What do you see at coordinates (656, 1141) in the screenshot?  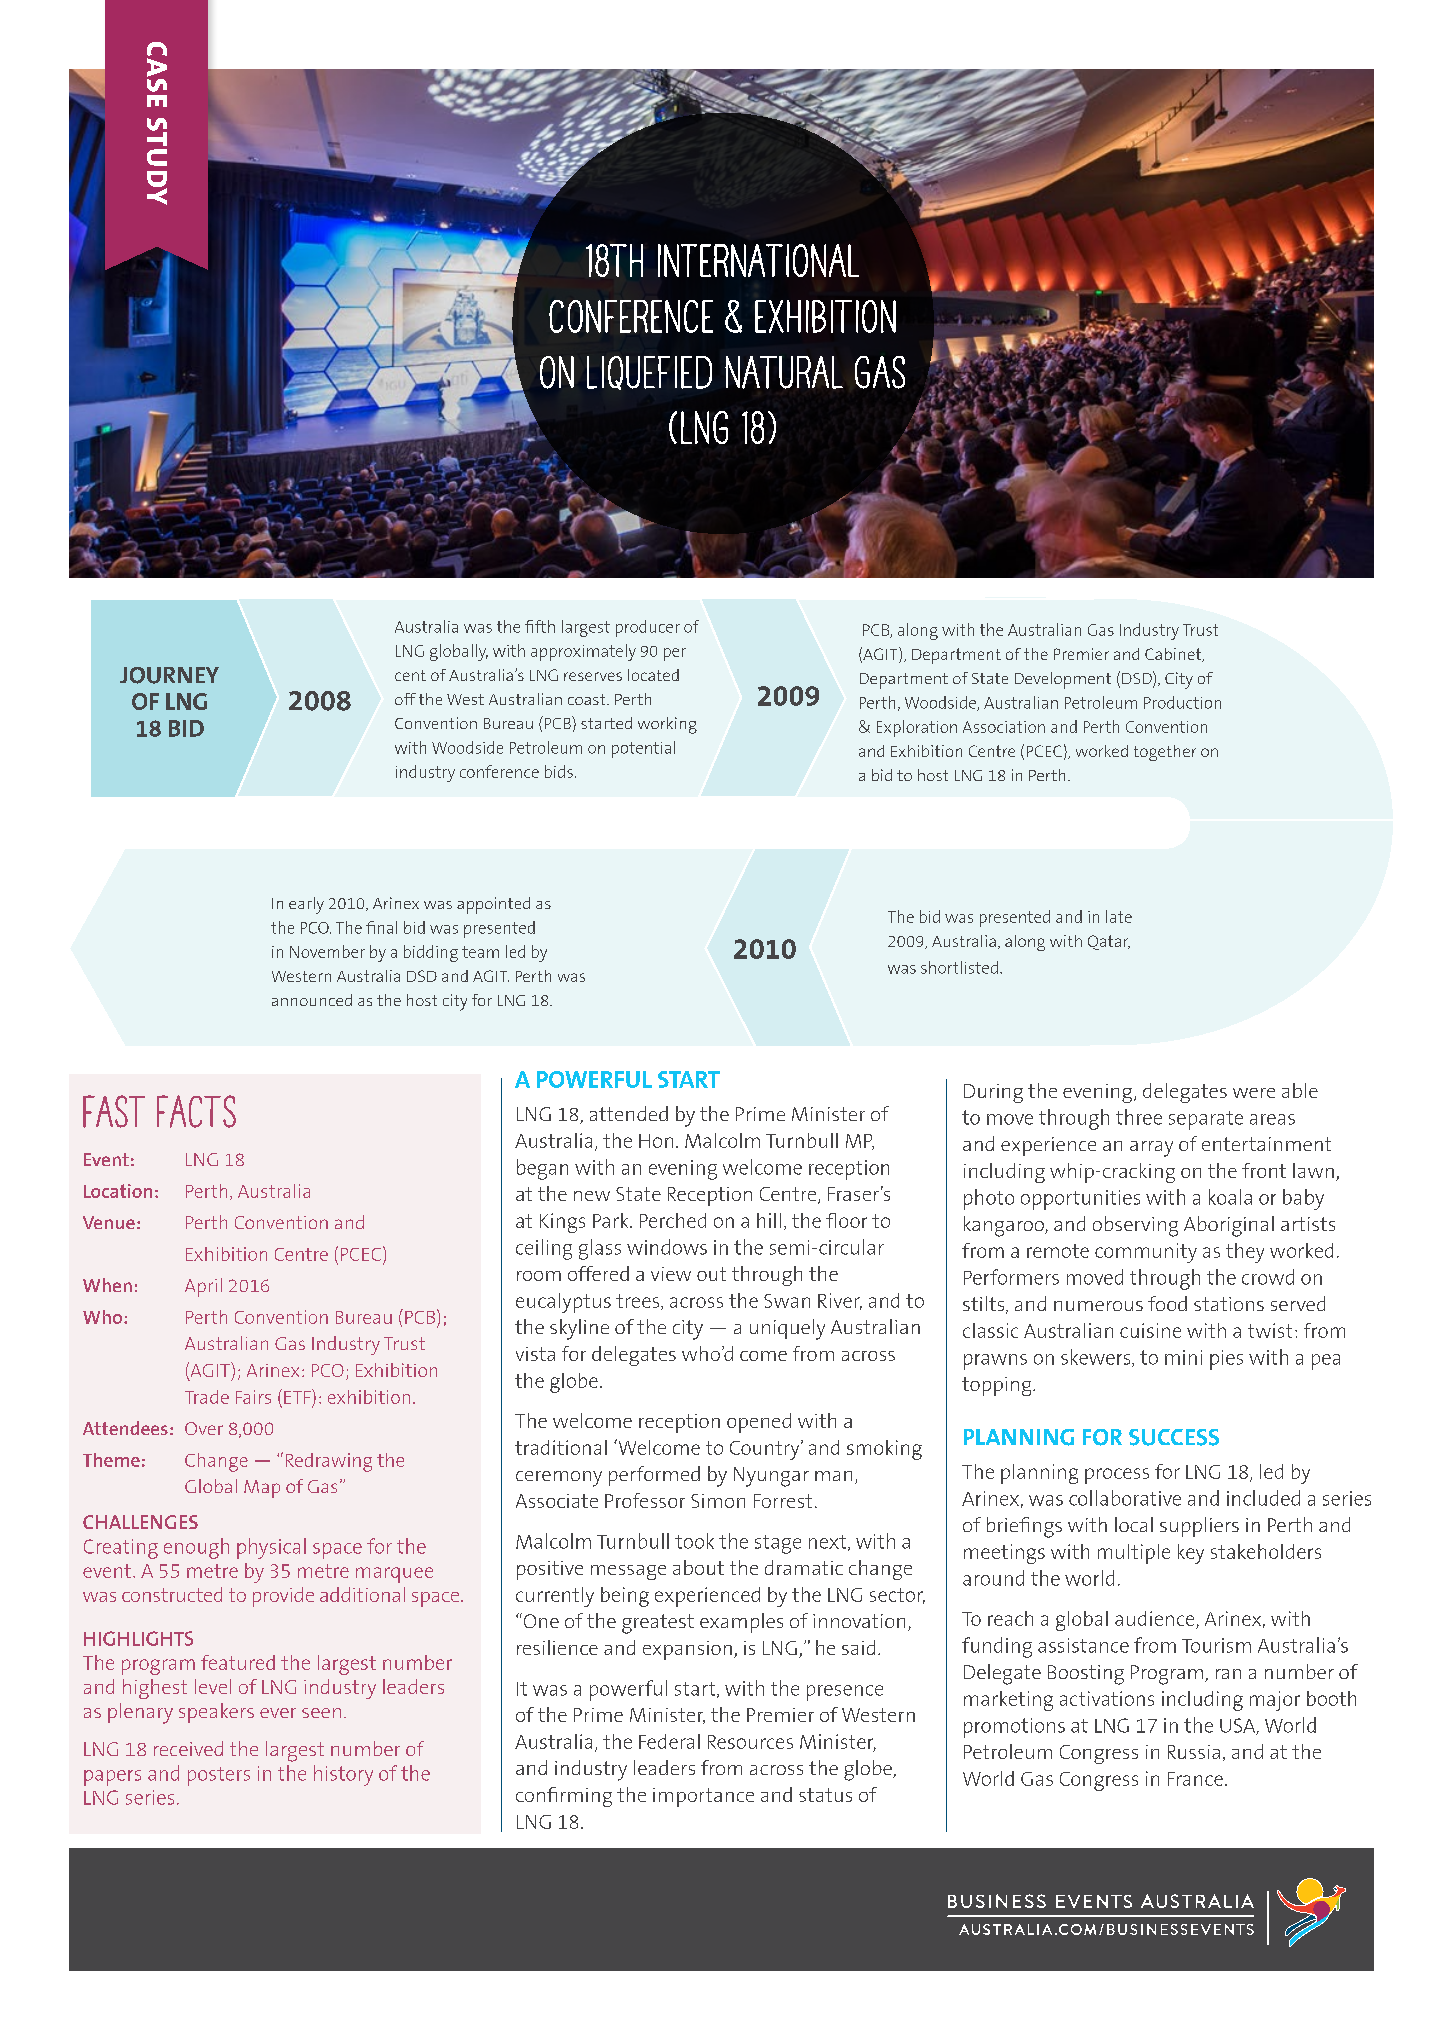 I see `Hon` at bounding box center [656, 1141].
